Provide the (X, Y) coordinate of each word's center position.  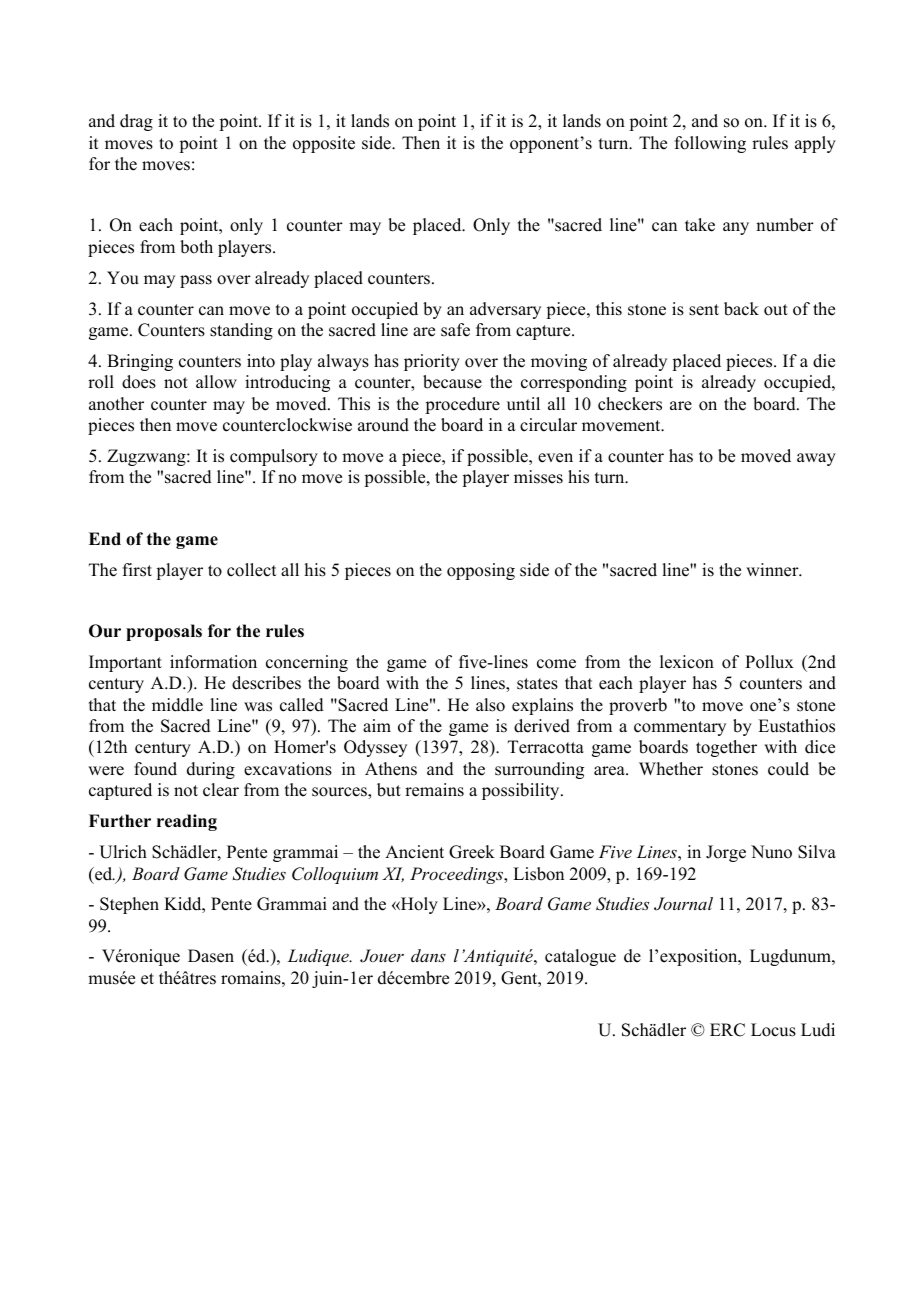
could (788, 769)
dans (428, 955)
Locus (773, 1030)
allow (216, 382)
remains (434, 790)
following (710, 144)
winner (773, 570)
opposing (481, 571)
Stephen (129, 905)
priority (432, 362)
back (741, 309)
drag (136, 122)
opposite (324, 144)
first (137, 570)
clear (221, 790)
